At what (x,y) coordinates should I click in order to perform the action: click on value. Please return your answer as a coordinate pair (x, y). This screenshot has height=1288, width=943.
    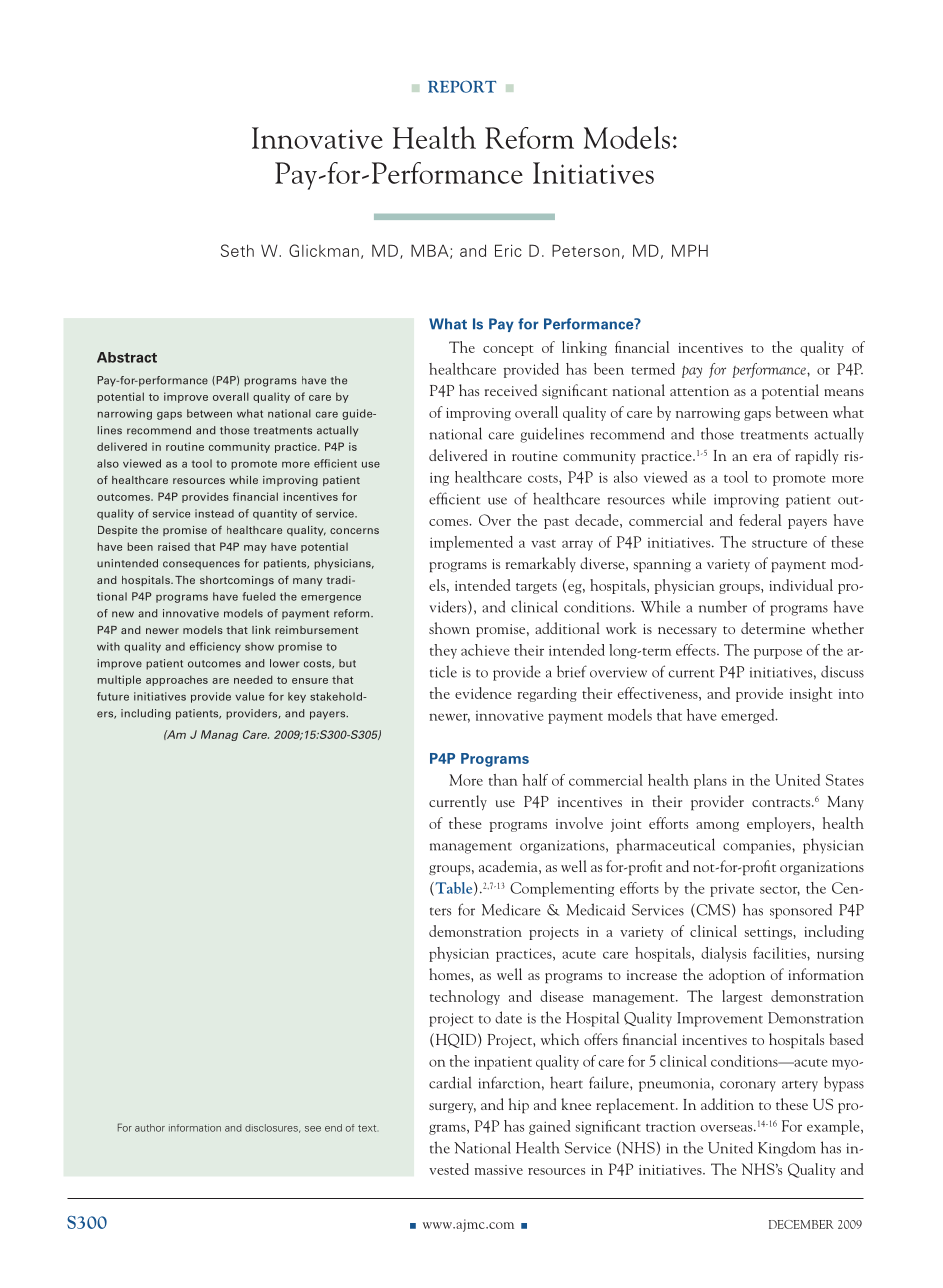
    Looking at the image, I should click on (249, 696).
